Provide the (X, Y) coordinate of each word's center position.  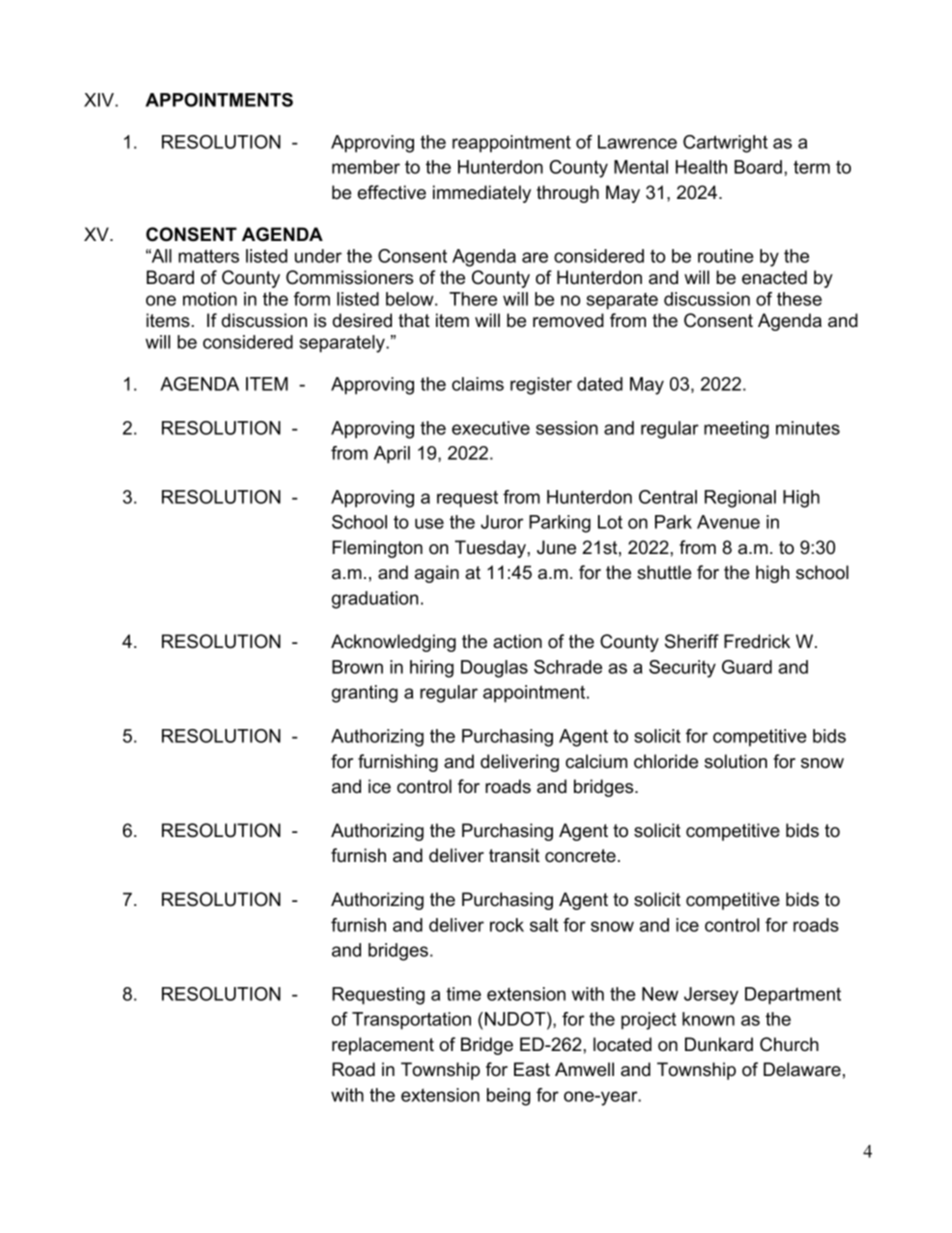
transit (514, 855)
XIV (100, 100)
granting (365, 694)
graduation (375, 600)
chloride (666, 761)
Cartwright (725, 144)
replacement (383, 1046)
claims (478, 384)
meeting (736, 430)
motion (210, 299)
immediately (482, 194)
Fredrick (757, 641)
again (437, 574)
